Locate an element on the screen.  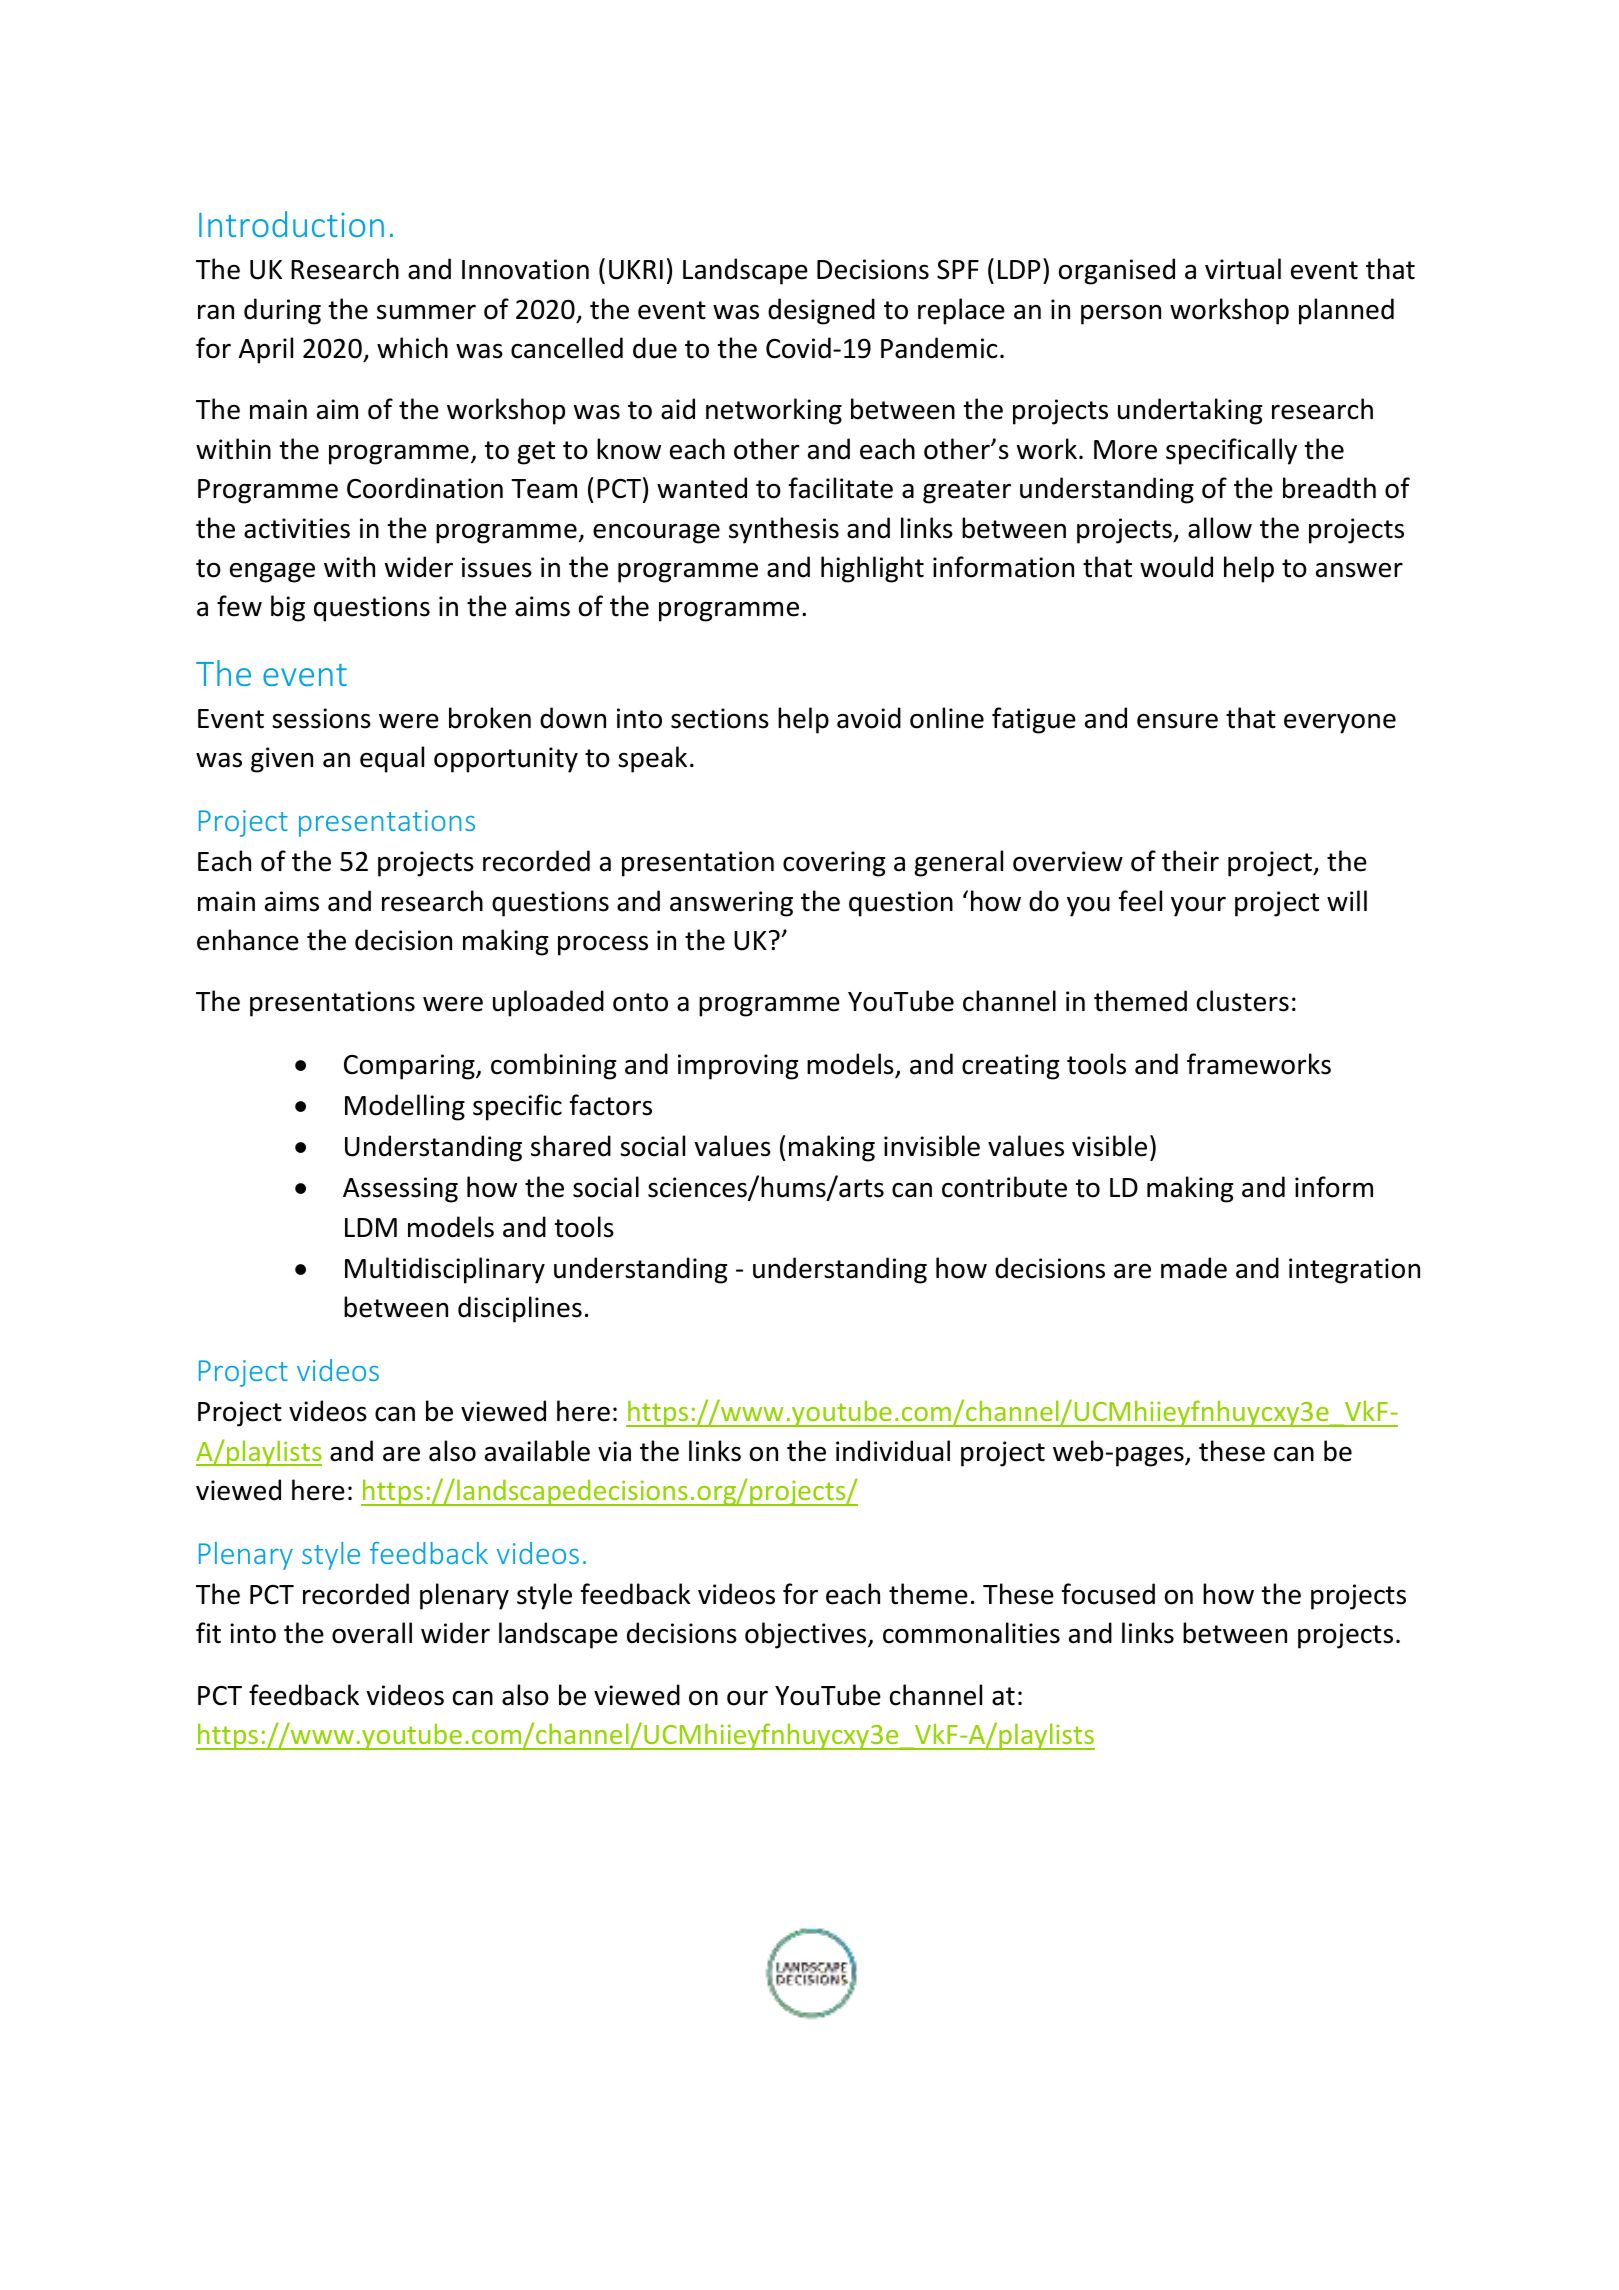
enhance is located at coordinates (248, 940).
